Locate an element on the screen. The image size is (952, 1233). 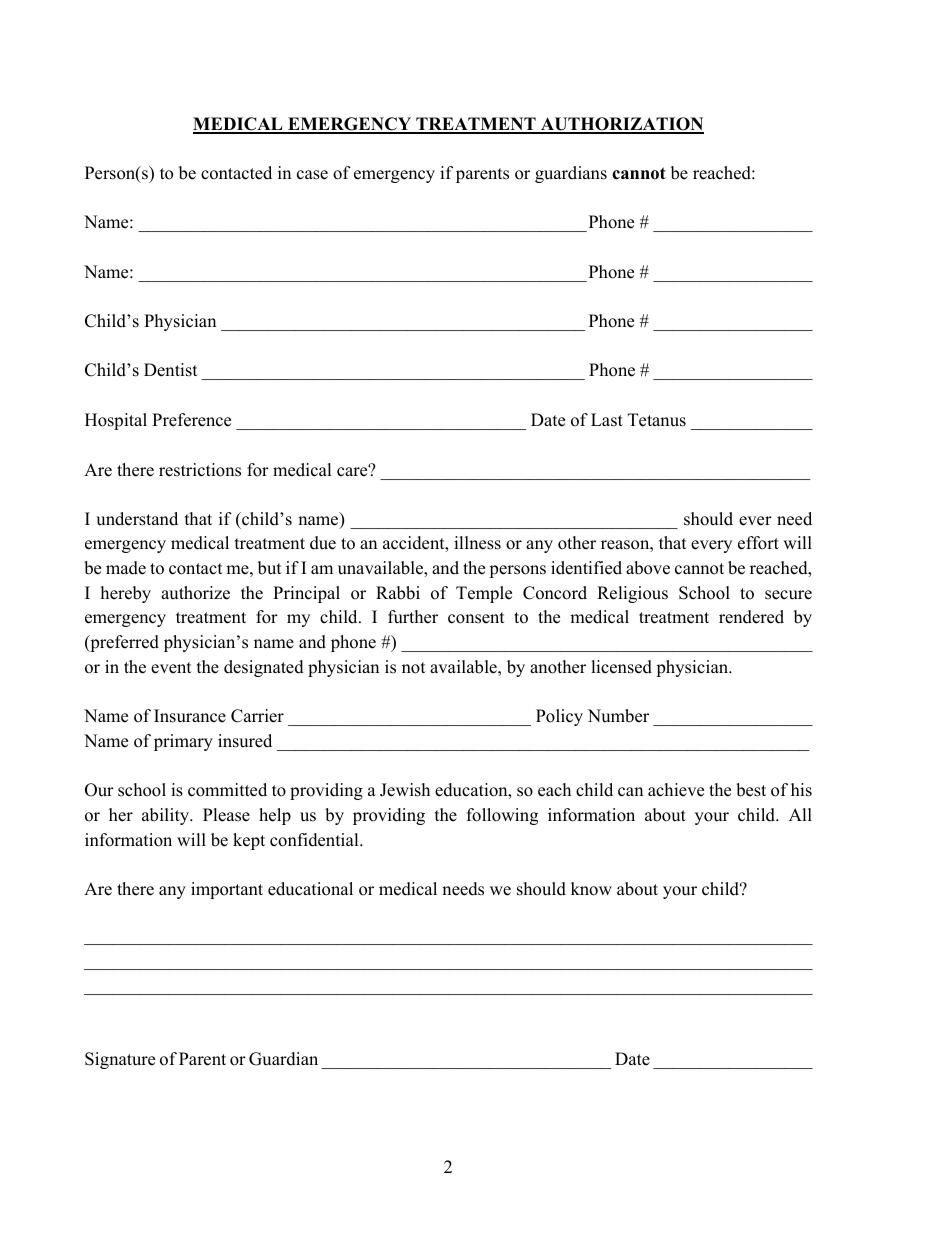
Temple is located at coordinates (484, 594).
